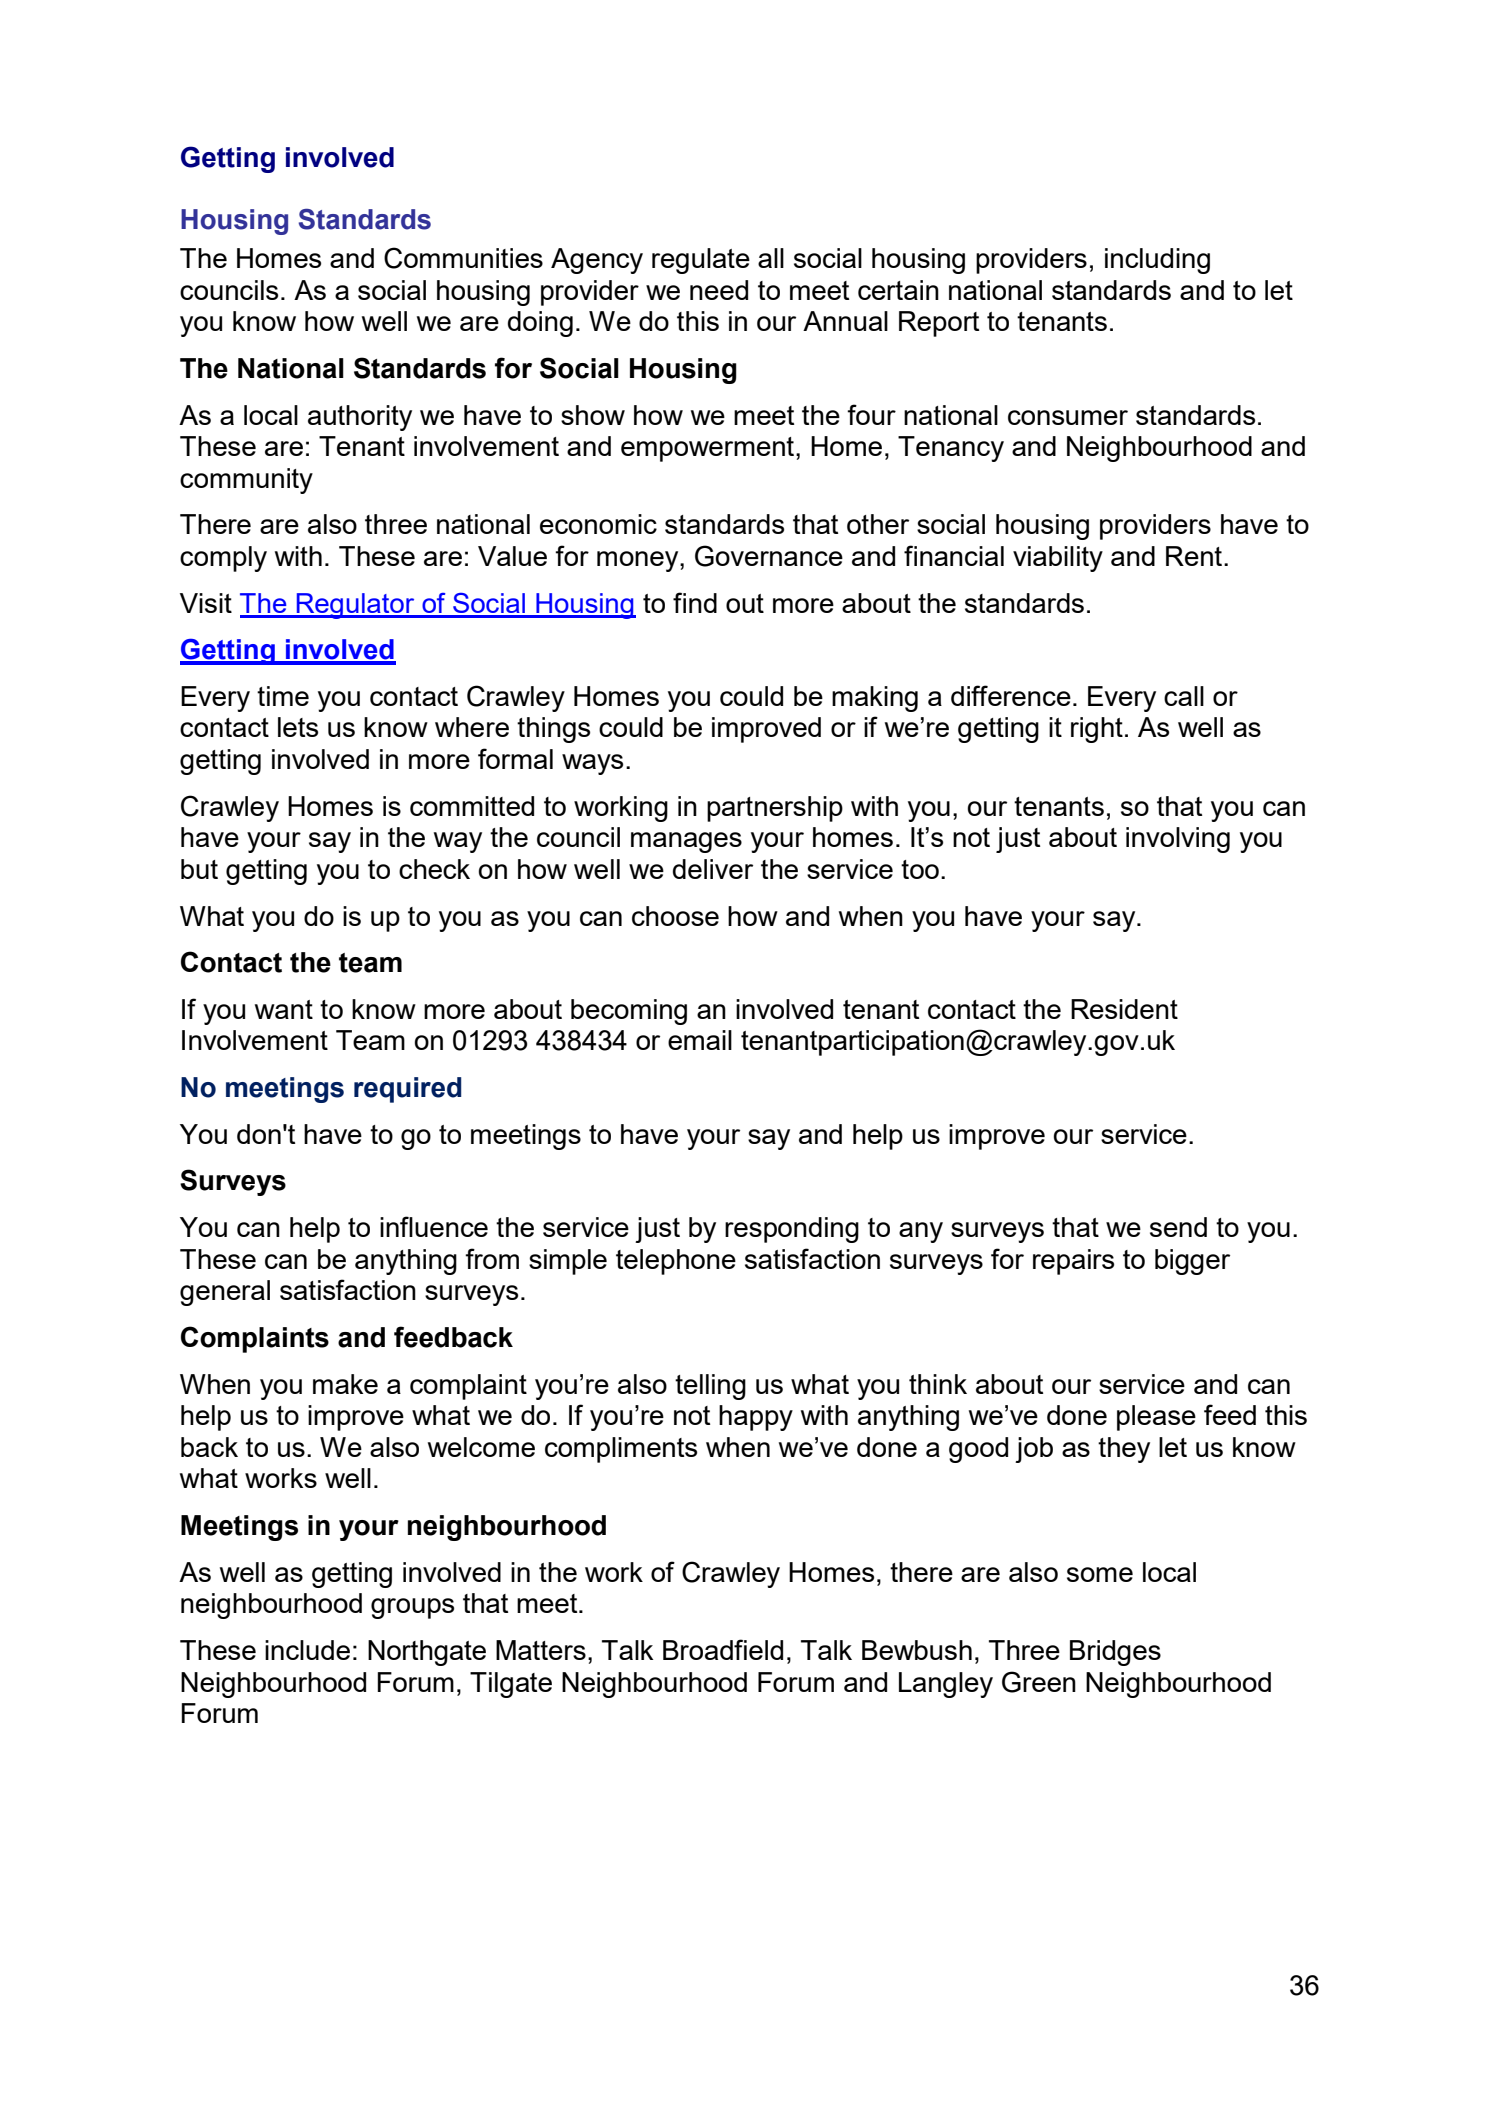 The image size is (1488, 2105). Describe the element at coordinates (298, 727) in the page. I see `lets` at that location.
